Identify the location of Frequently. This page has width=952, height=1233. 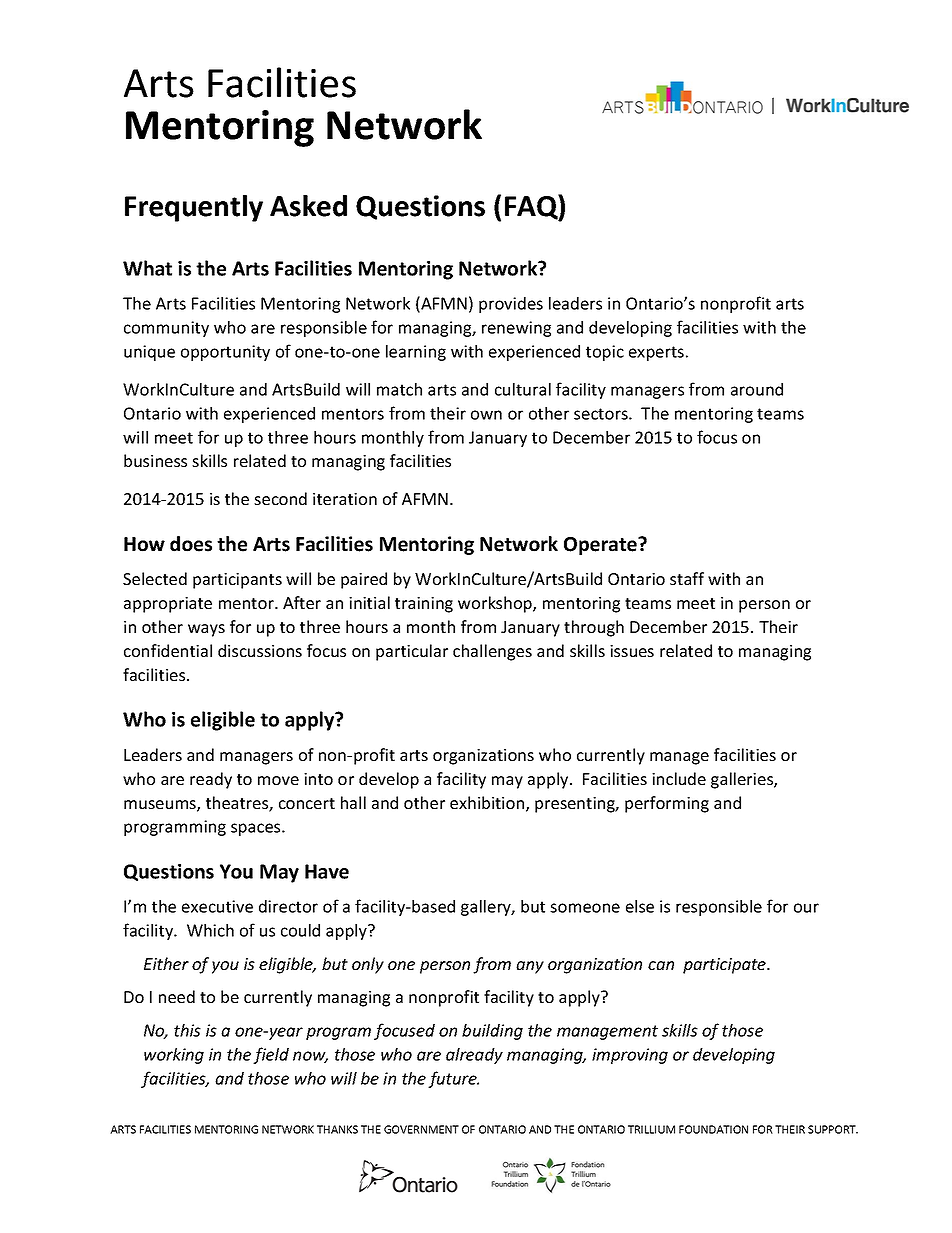
(194, 208).
